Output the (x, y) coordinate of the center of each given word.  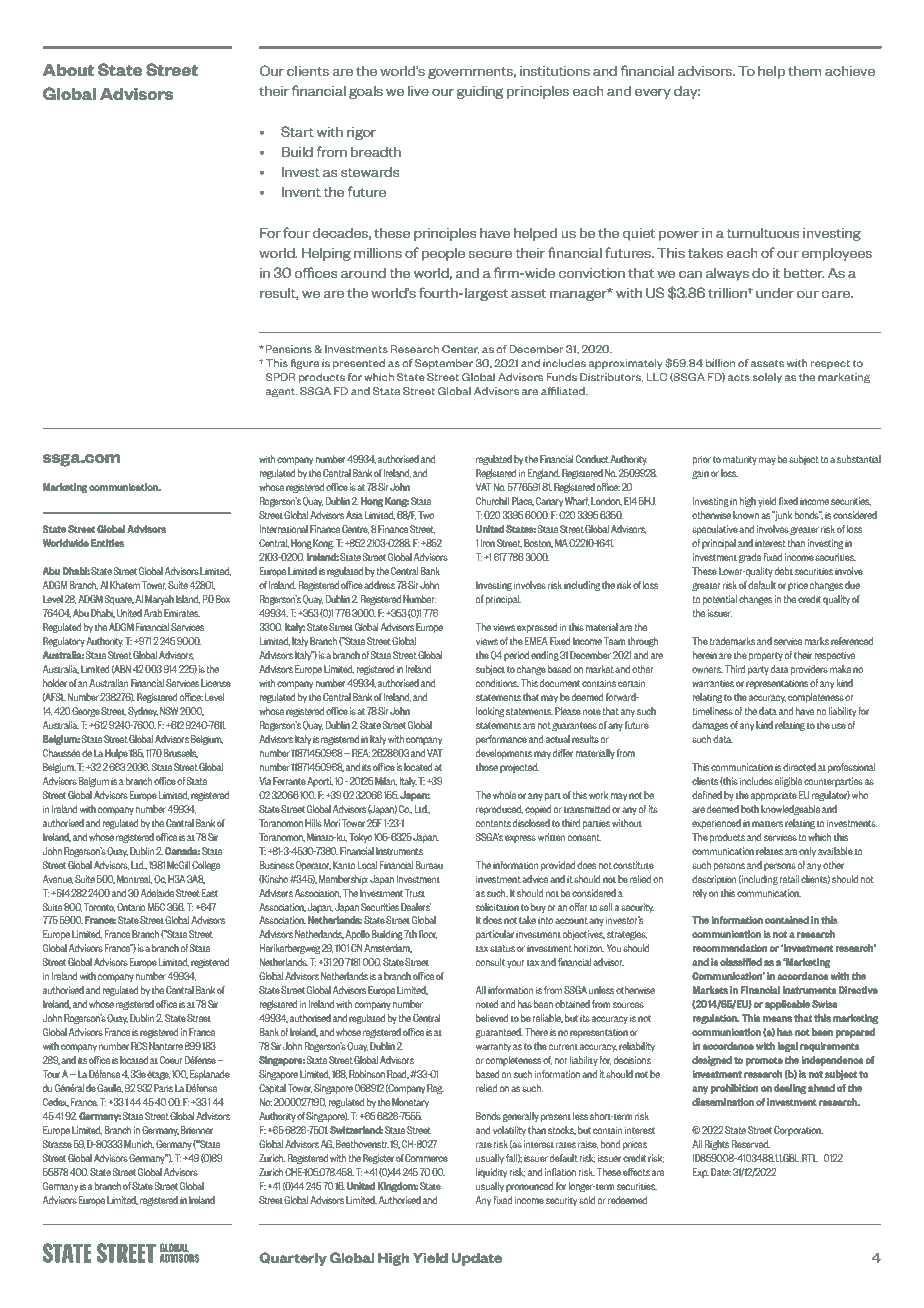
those (487, 767)
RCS (139, 1046)
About (68, 69)
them (804, 71)
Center (460, 349)
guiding (480, 92)
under (775, 293)
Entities (107, 543)
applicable (787, 1005)
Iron (488, 543)
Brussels (181, 753)
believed (492, 1018)
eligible (788, 782)
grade (750, 558)
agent (281, 392)
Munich (139, 1144)
